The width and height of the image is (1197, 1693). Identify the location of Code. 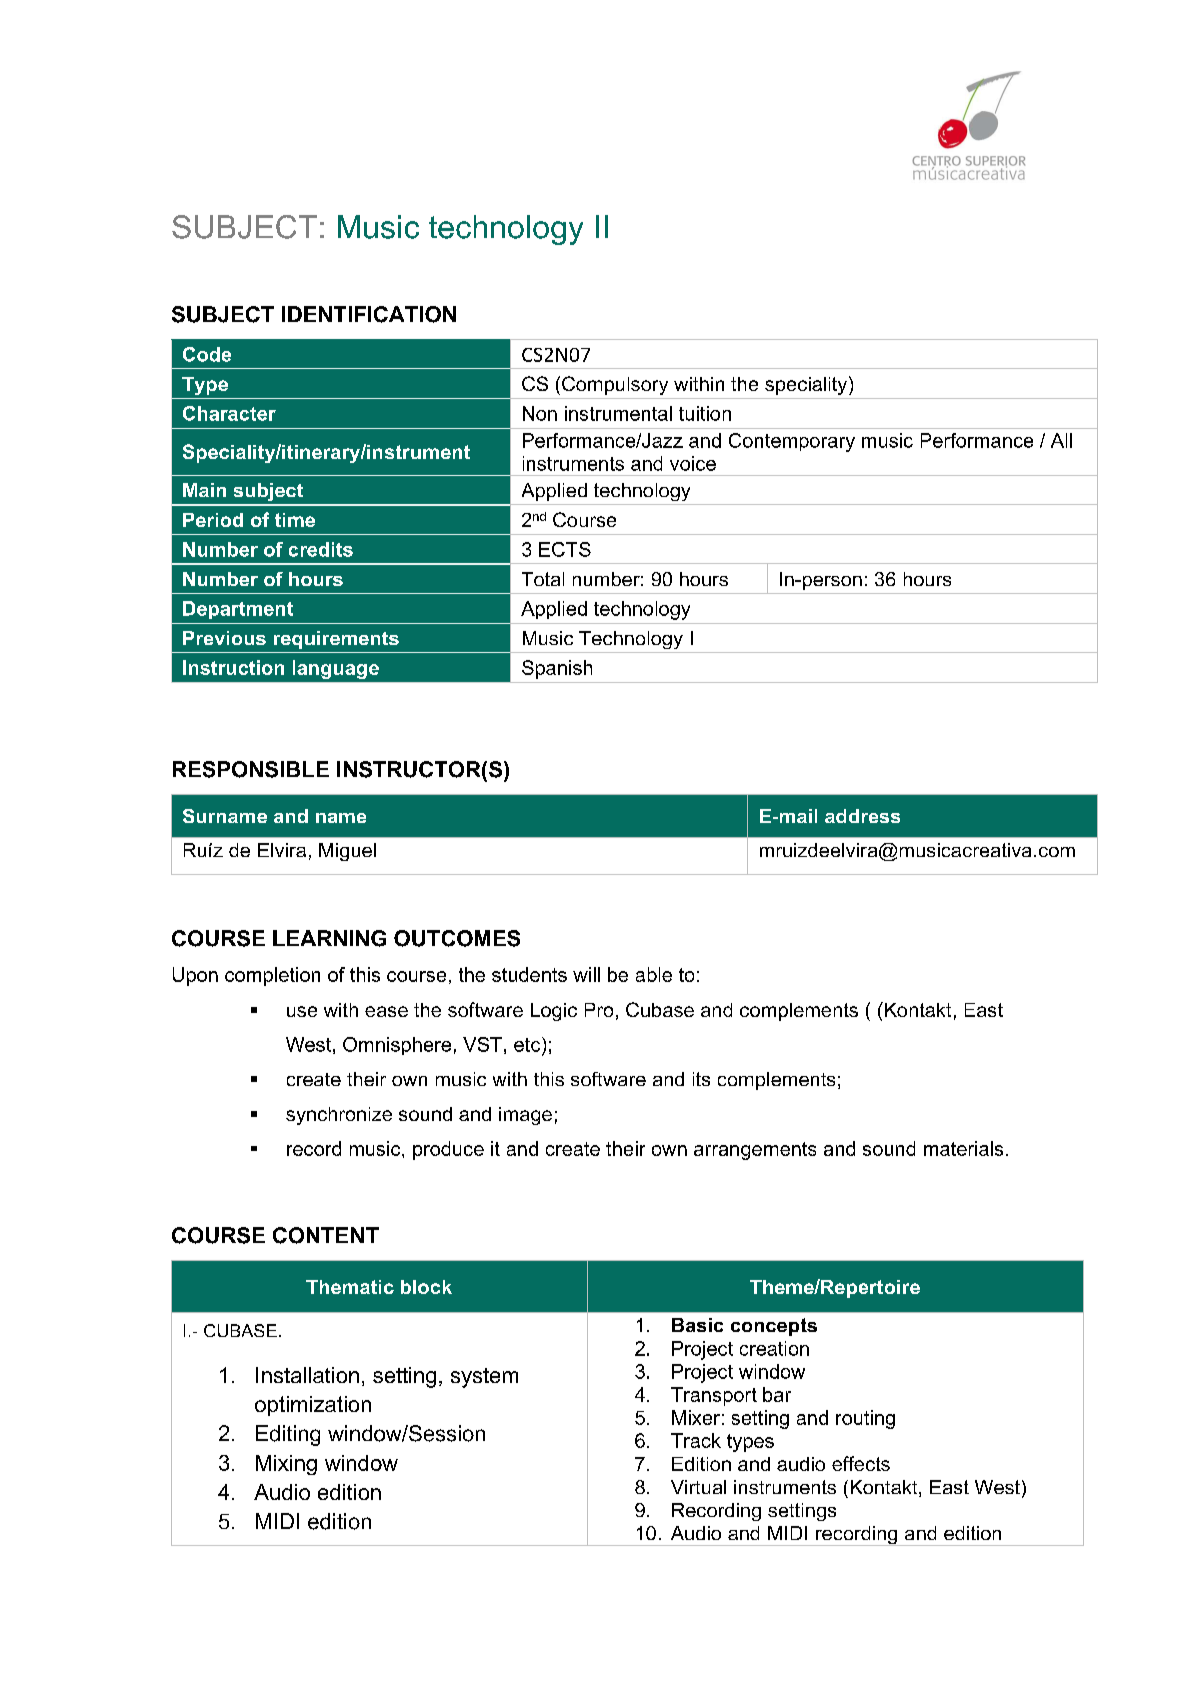
(207, 354).
